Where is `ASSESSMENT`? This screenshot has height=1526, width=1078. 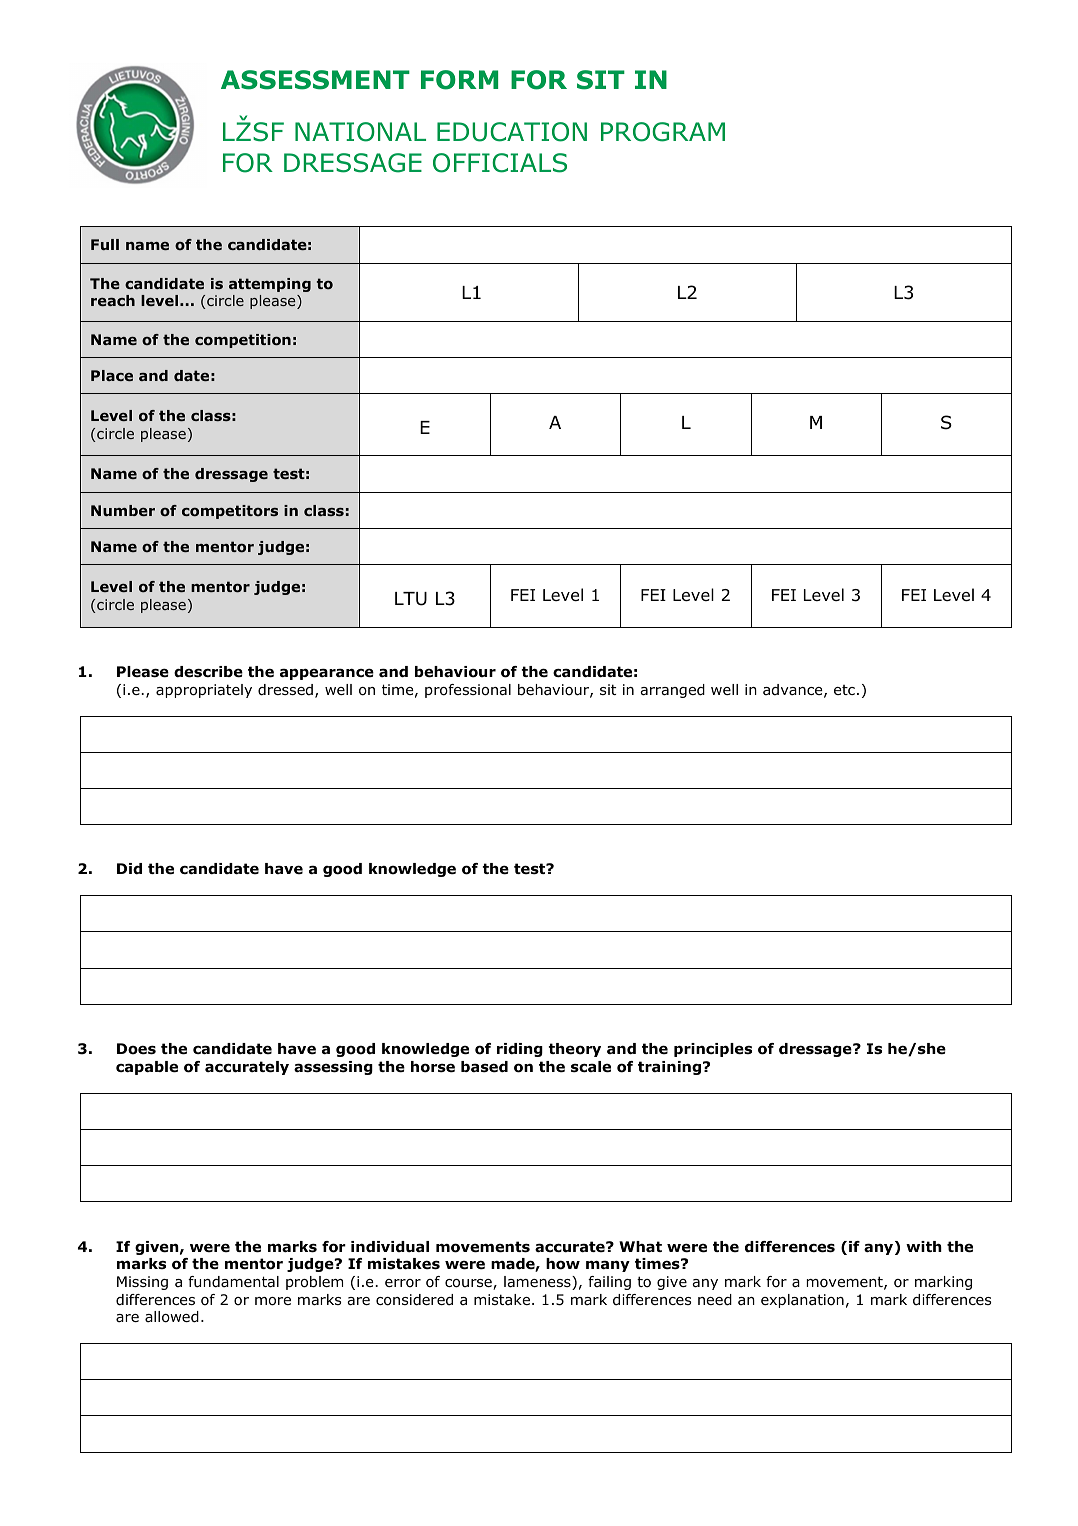 ASSESSMENT is located at coordinates (315, 80).
